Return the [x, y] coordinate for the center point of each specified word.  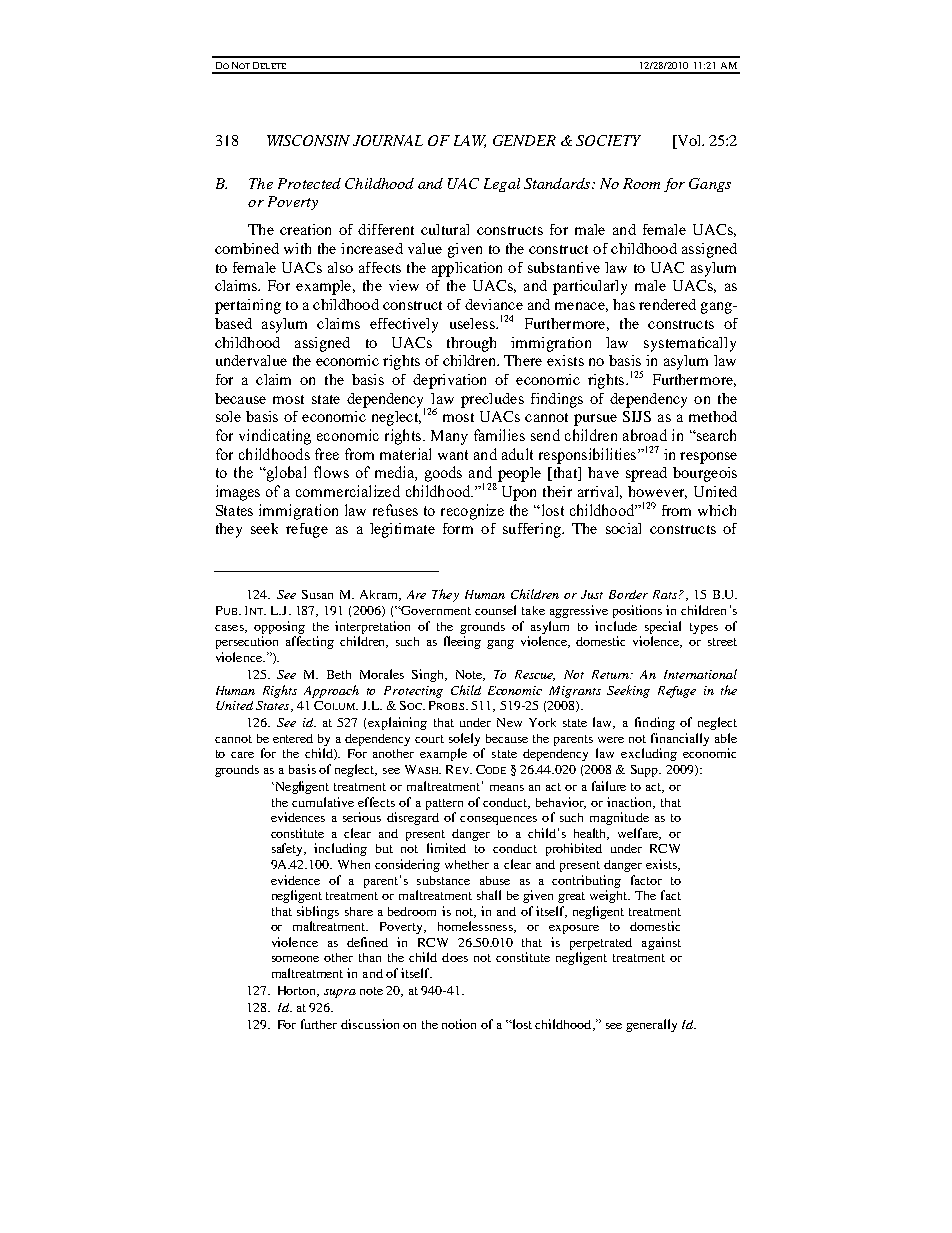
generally [651, 1025]
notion [459, 1024]
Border [628, 594]
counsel [495, 610]
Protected [309, 183]
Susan [317, 594]
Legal [502, 185]
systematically [690, 344]
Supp [646, 771]
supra [340, 993]
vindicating [275, 437]
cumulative [323, 802]
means [507, 788]
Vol [689, 142]
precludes [492, 400]
